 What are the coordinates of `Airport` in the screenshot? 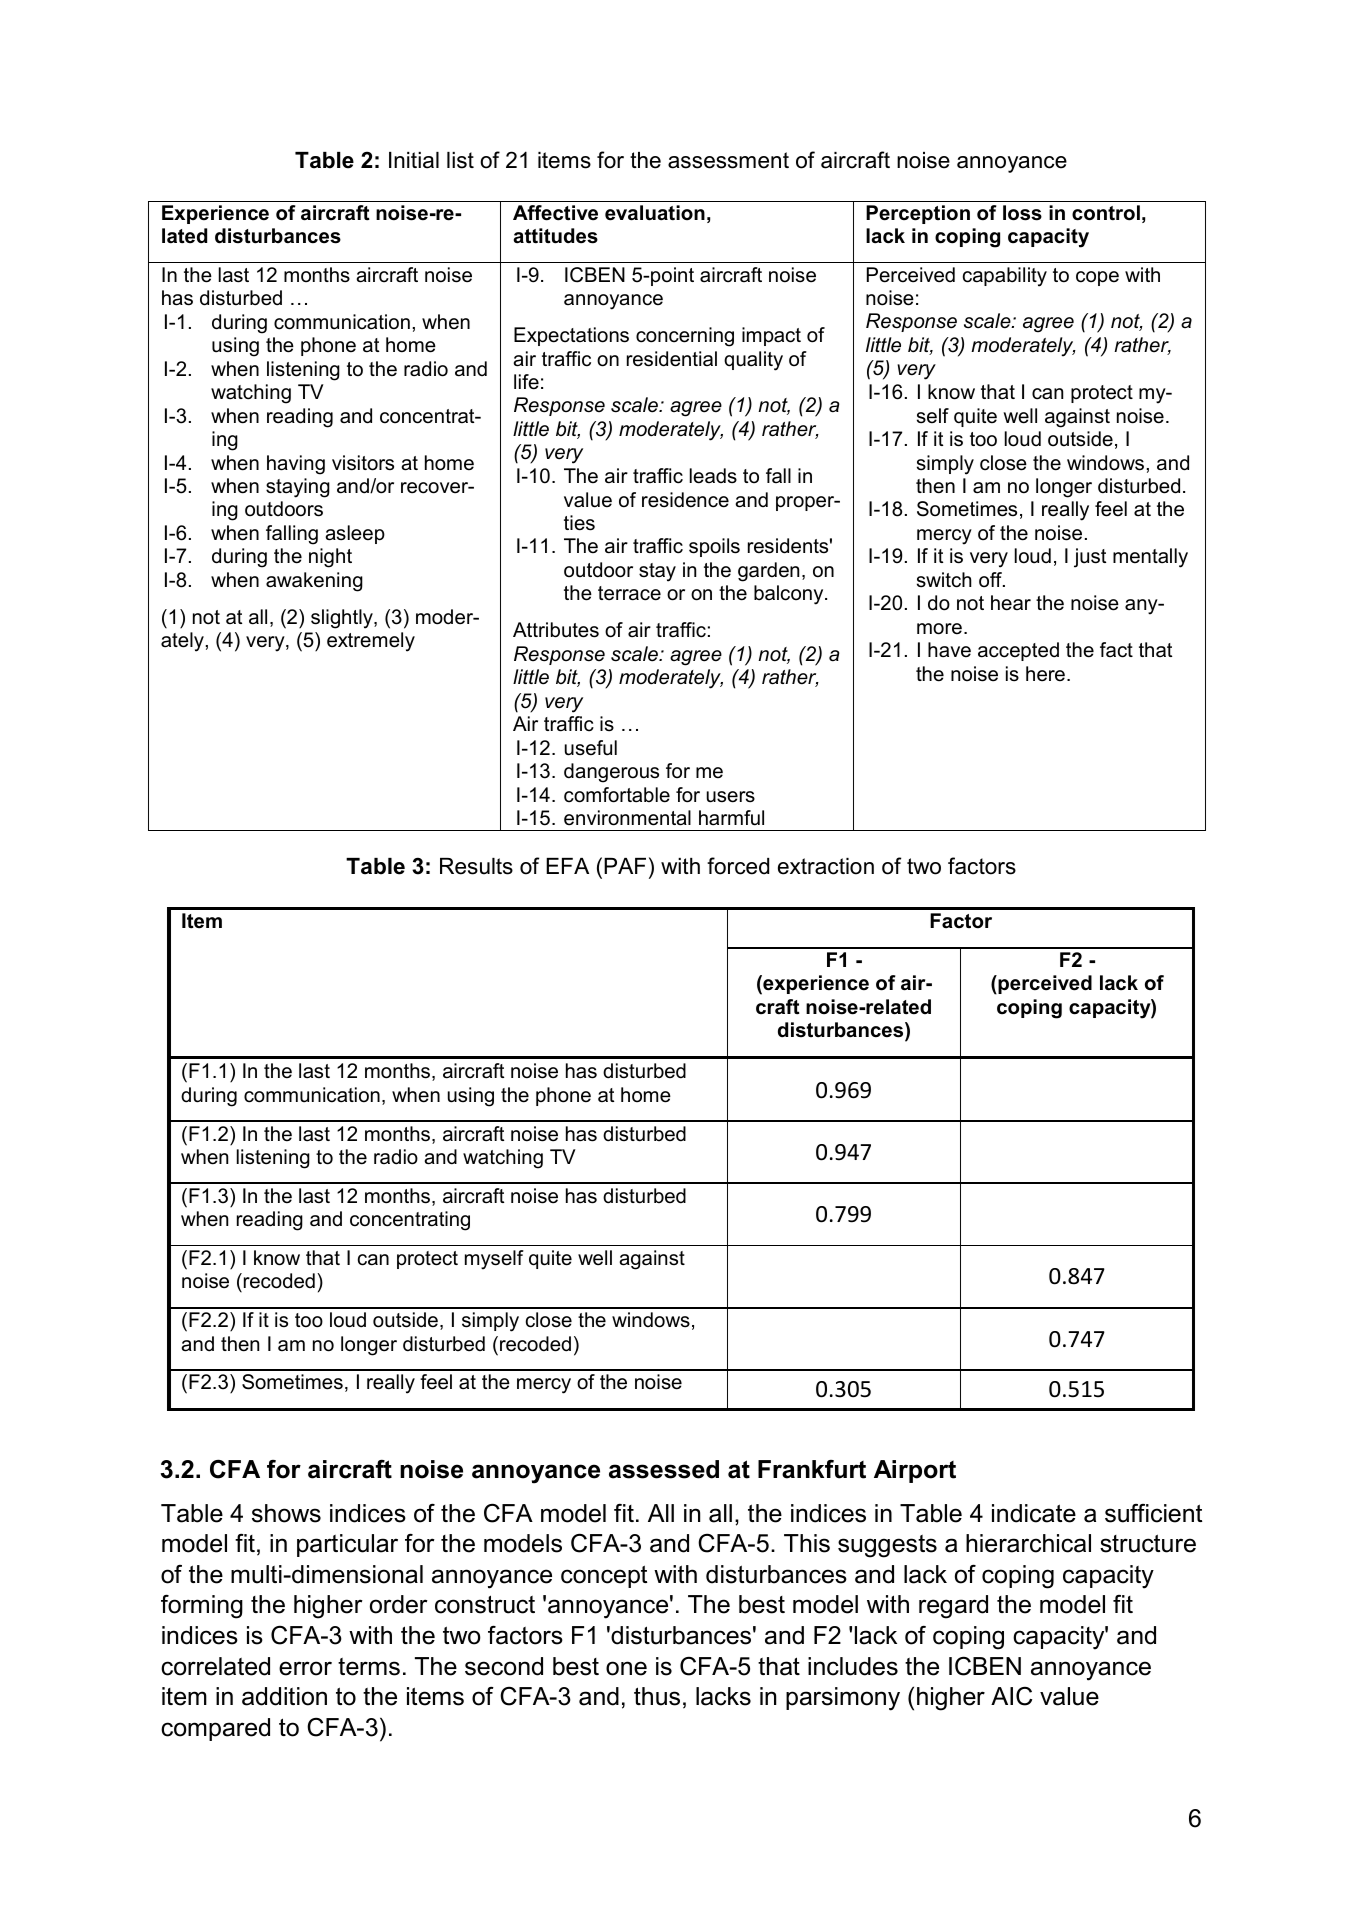 It's located at (915, 1471).
